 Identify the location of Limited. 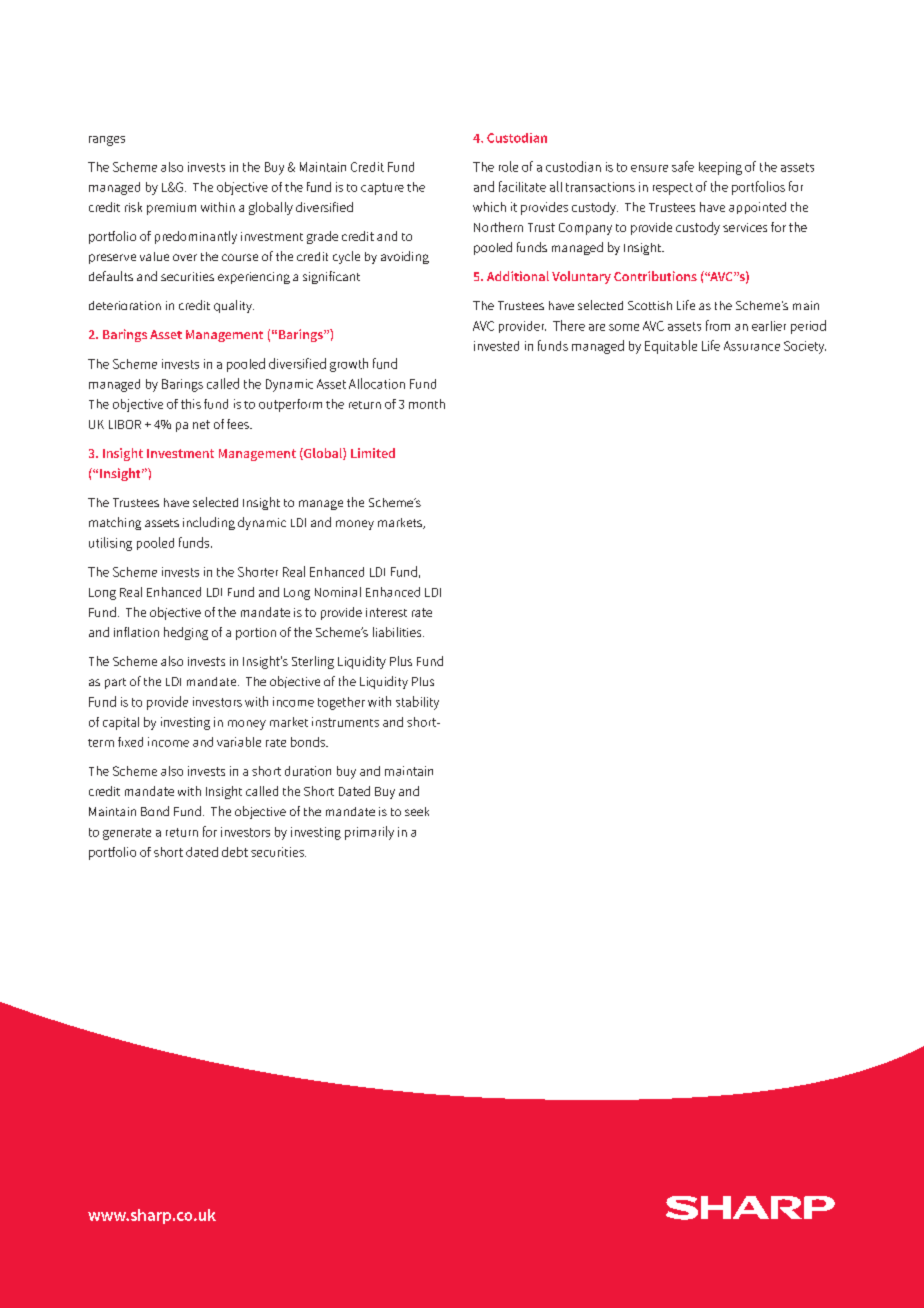
(373, 453).
